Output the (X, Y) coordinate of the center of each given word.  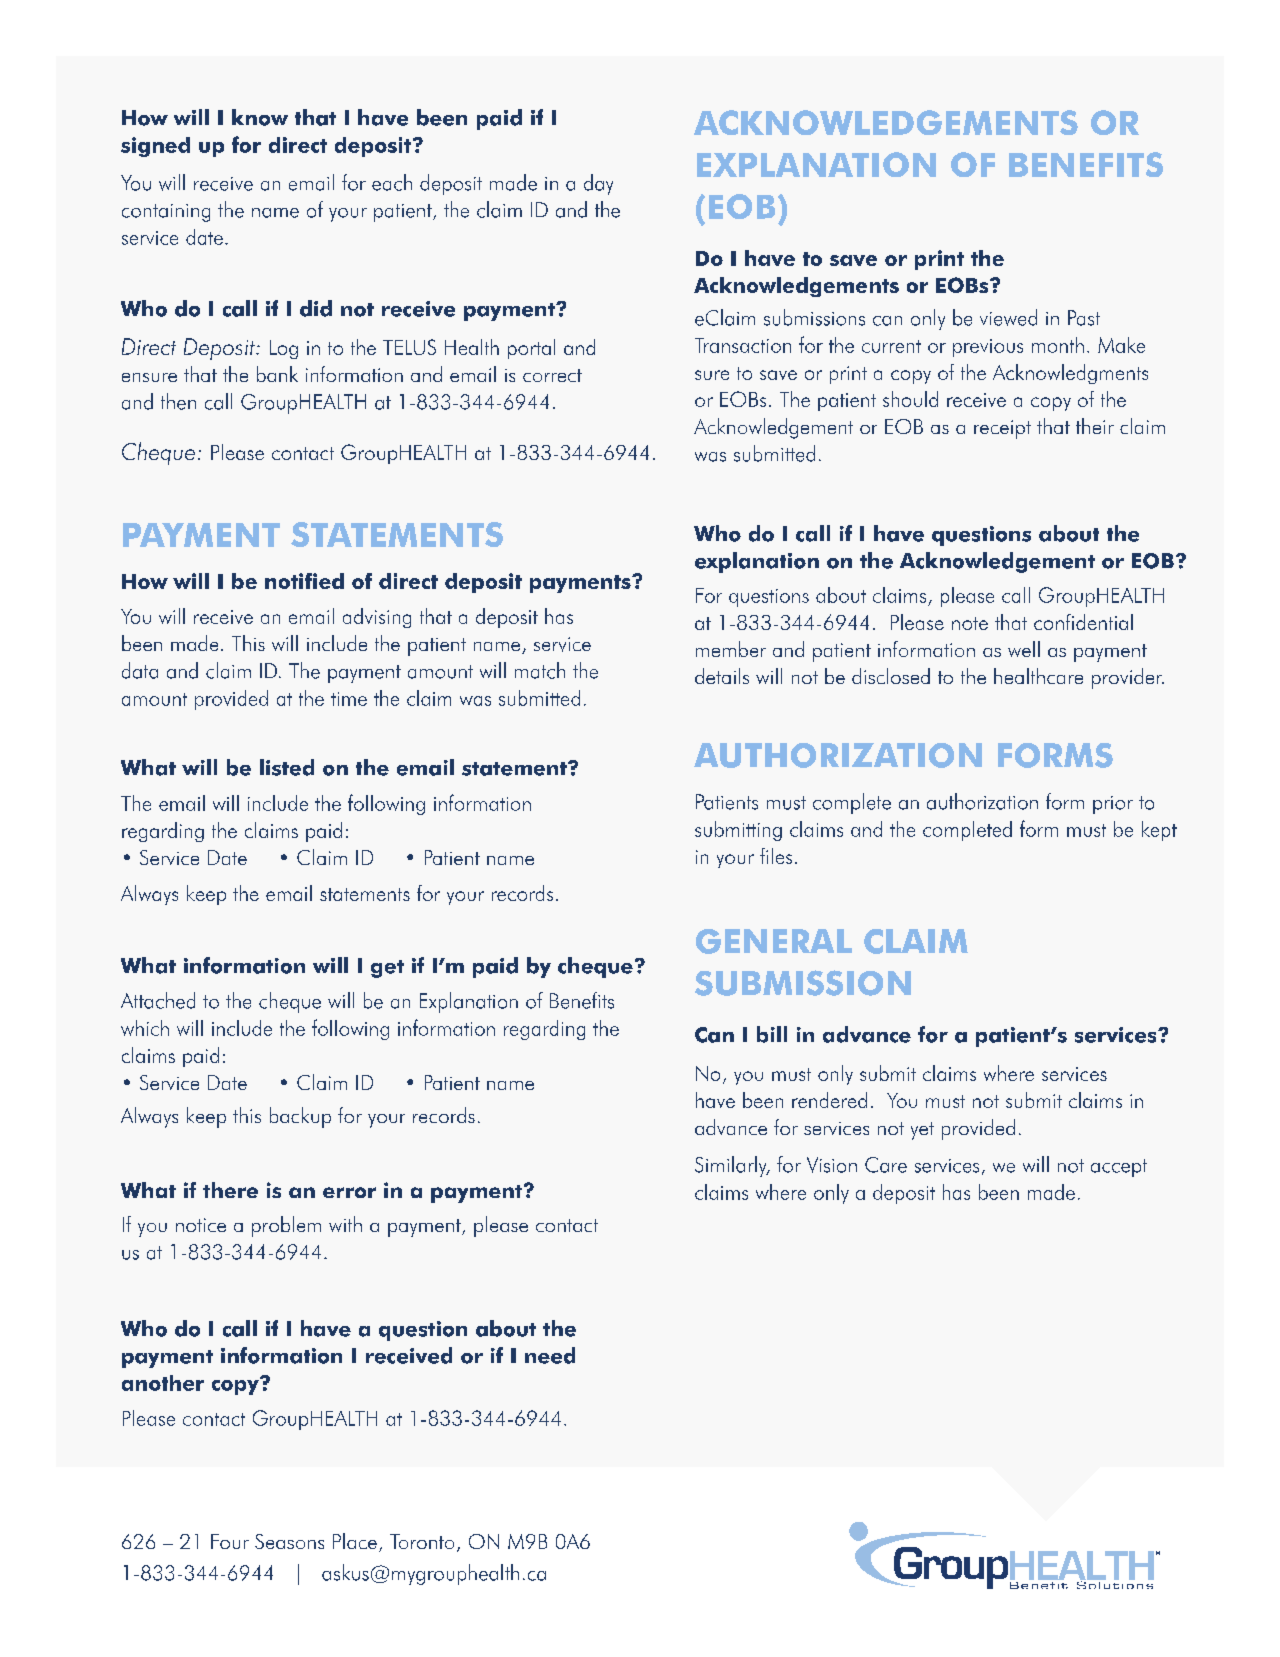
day (598, 184)
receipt (1002, 429)
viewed (1008, 317)
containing (166, 213)
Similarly (732, 1166)
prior (1113, 805)
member (731, 649)
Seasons (289, 1541)
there (230, 1190)
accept (1119, 1168)
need (550, 1355)
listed (287, 767)
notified (304, 581)
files (776, 856)
